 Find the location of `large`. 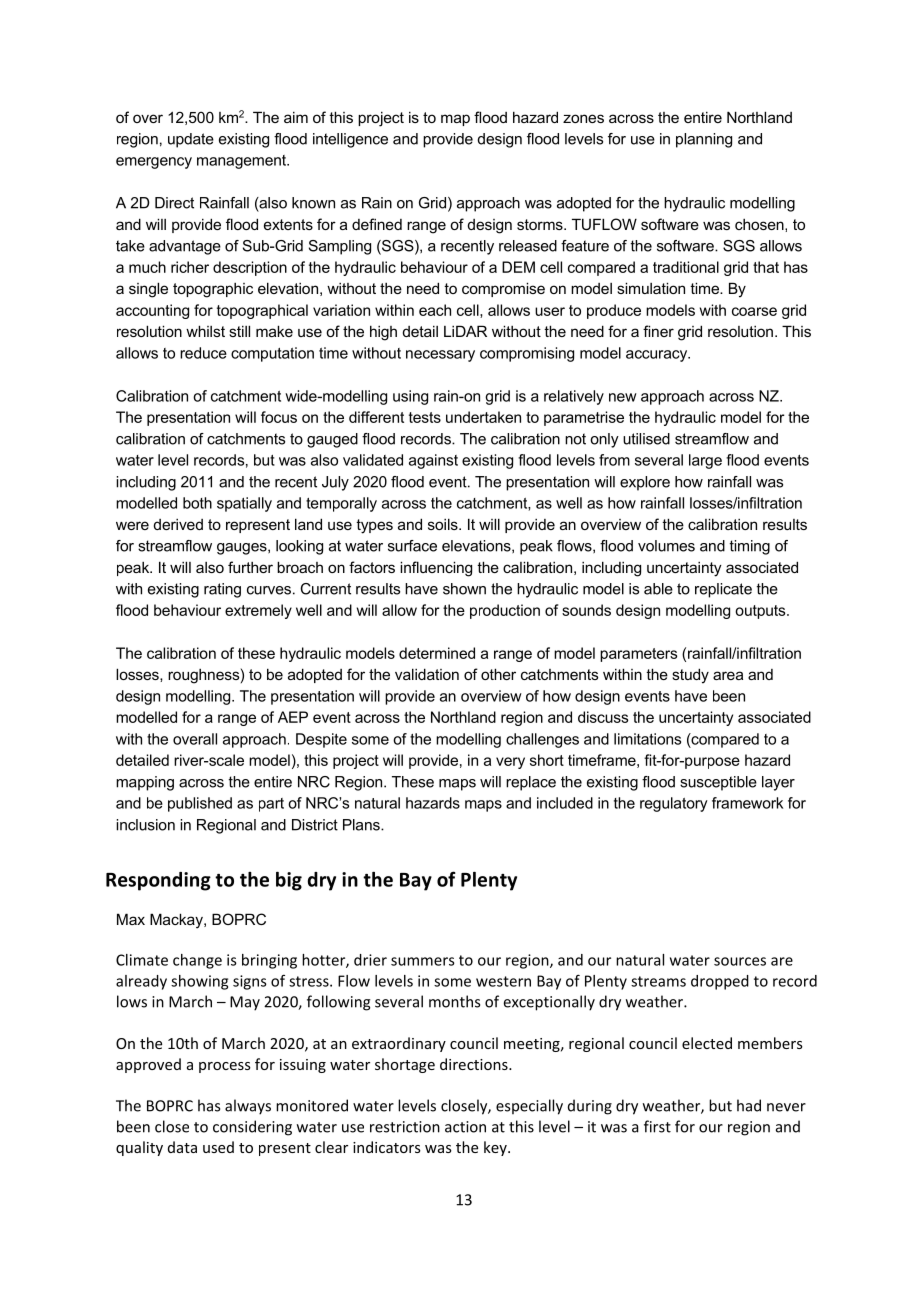

large is located at coordinates (705, 461).
